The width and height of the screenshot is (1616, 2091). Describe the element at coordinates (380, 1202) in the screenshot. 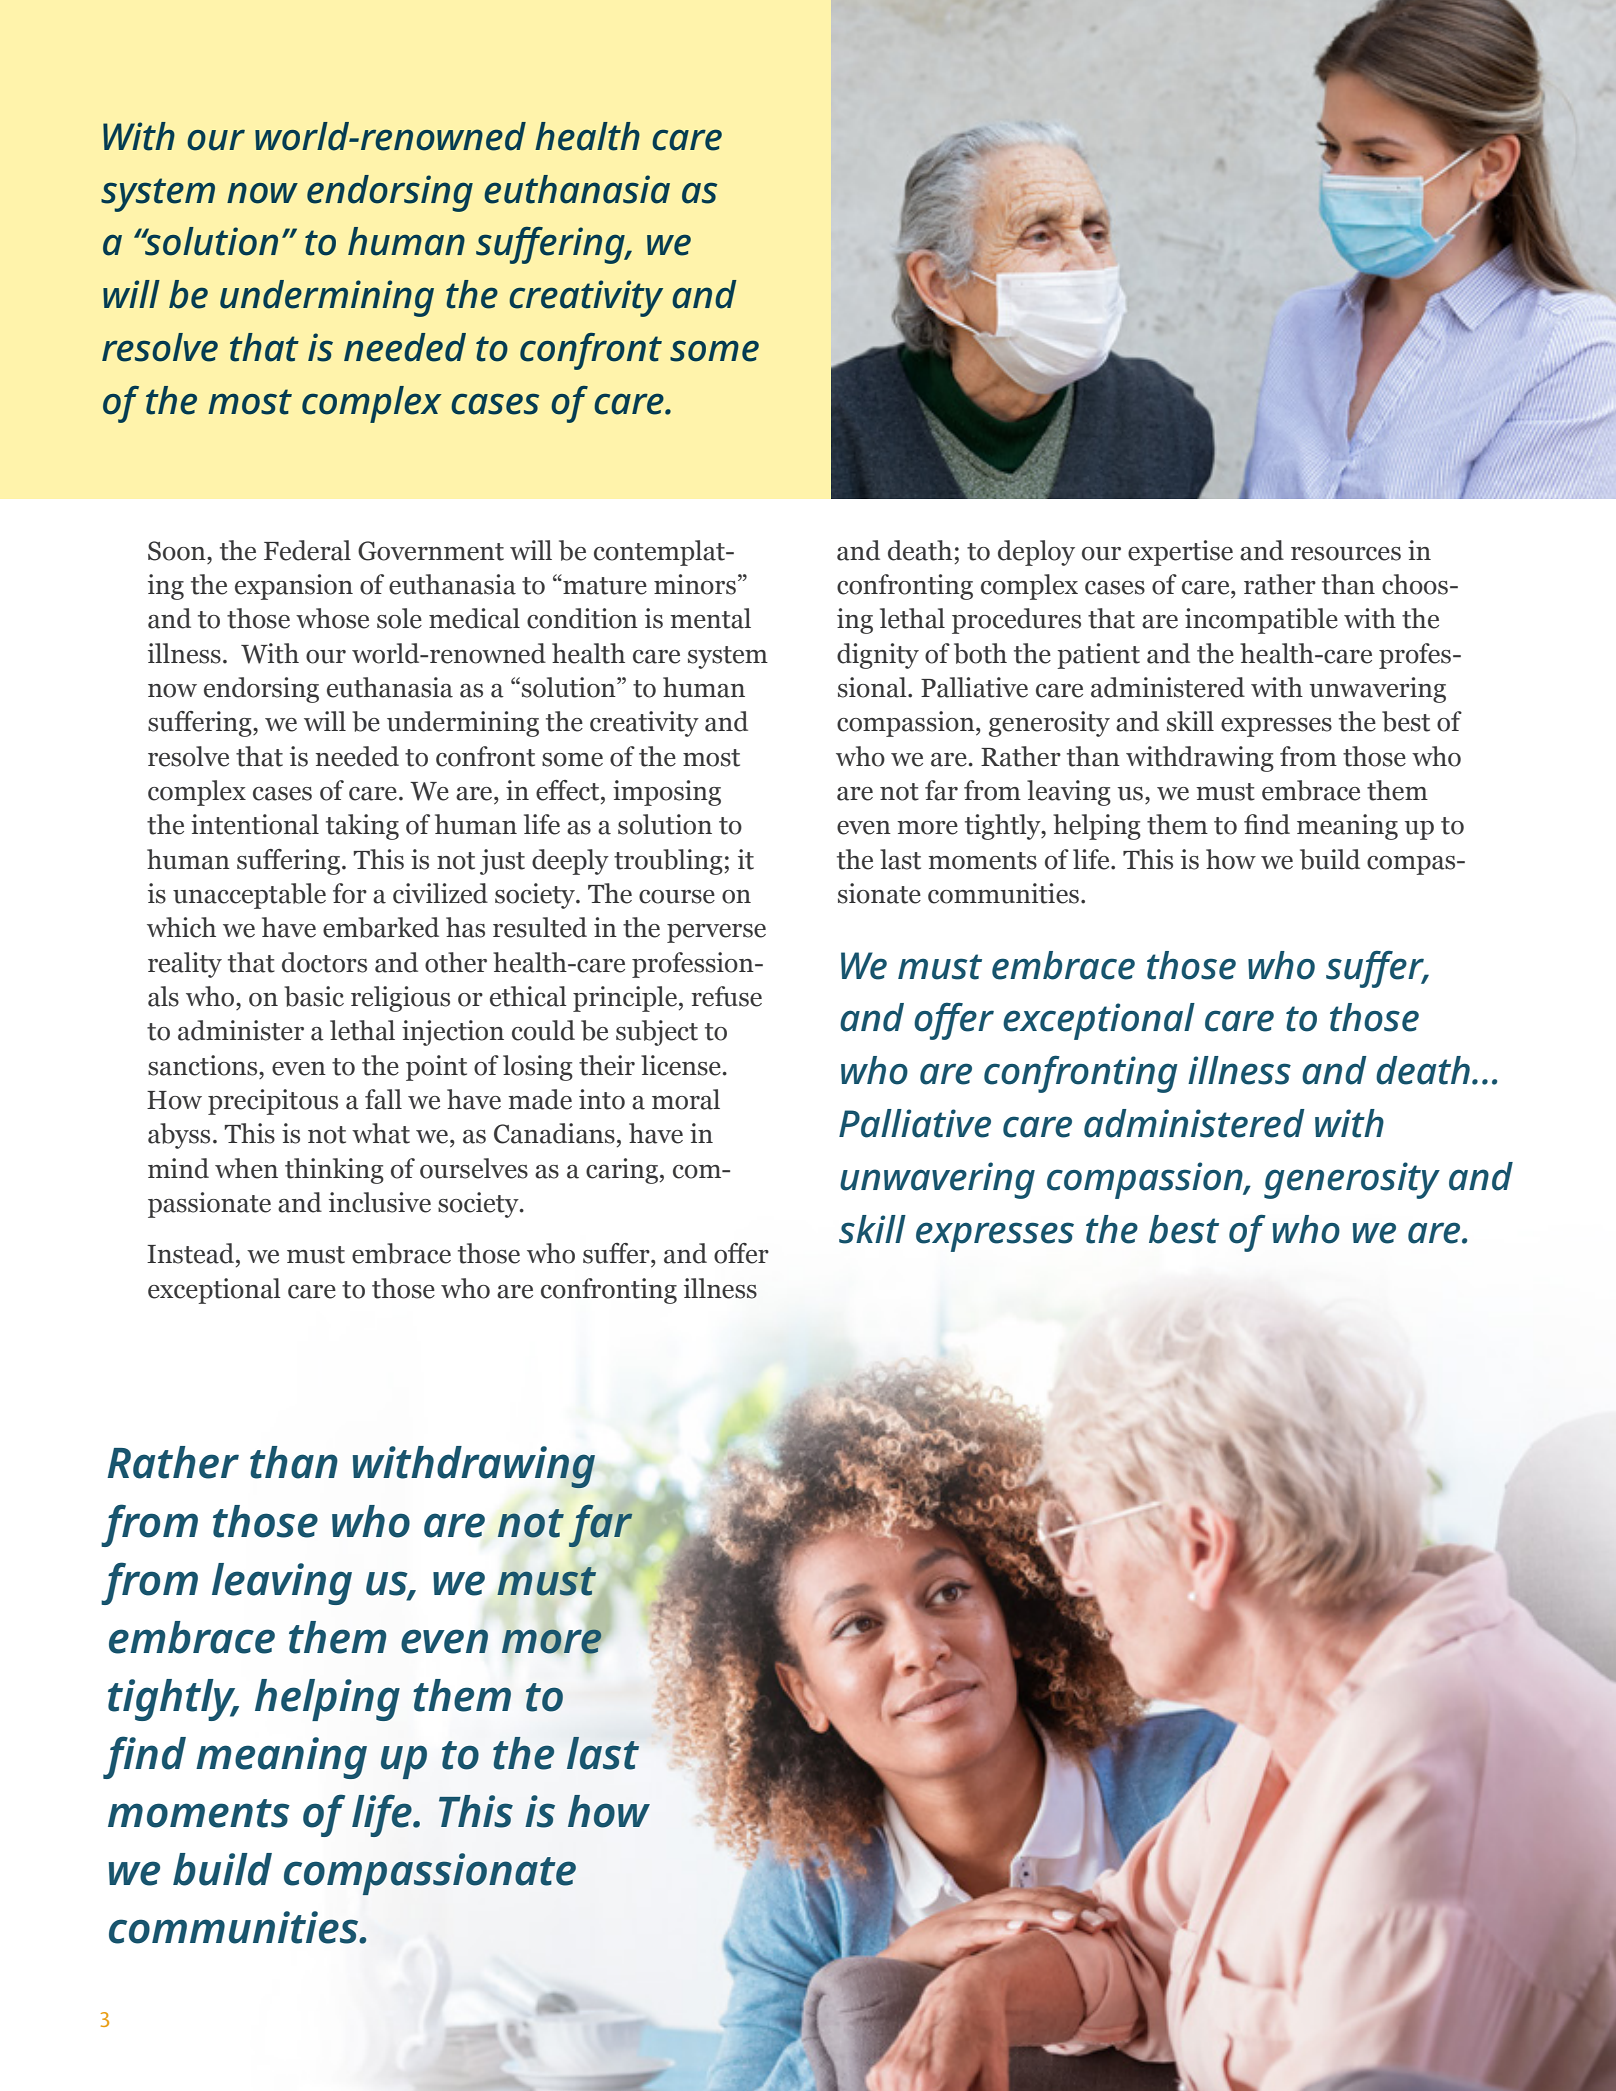

I see `inclusive` at that location.
